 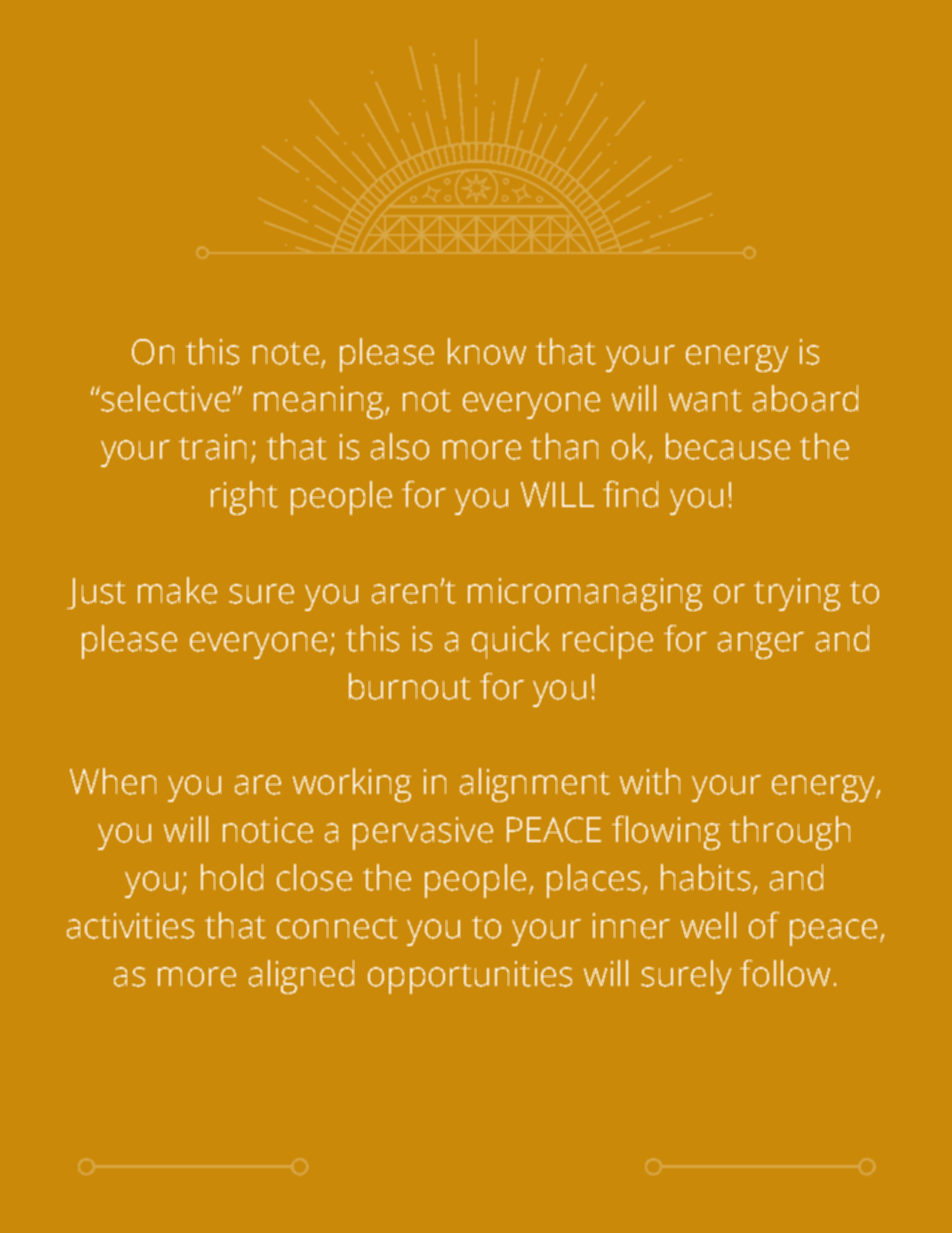 What do you see at coordinates (268, 830) in the page?
I see `notice` at bounding box center [268, 830].
